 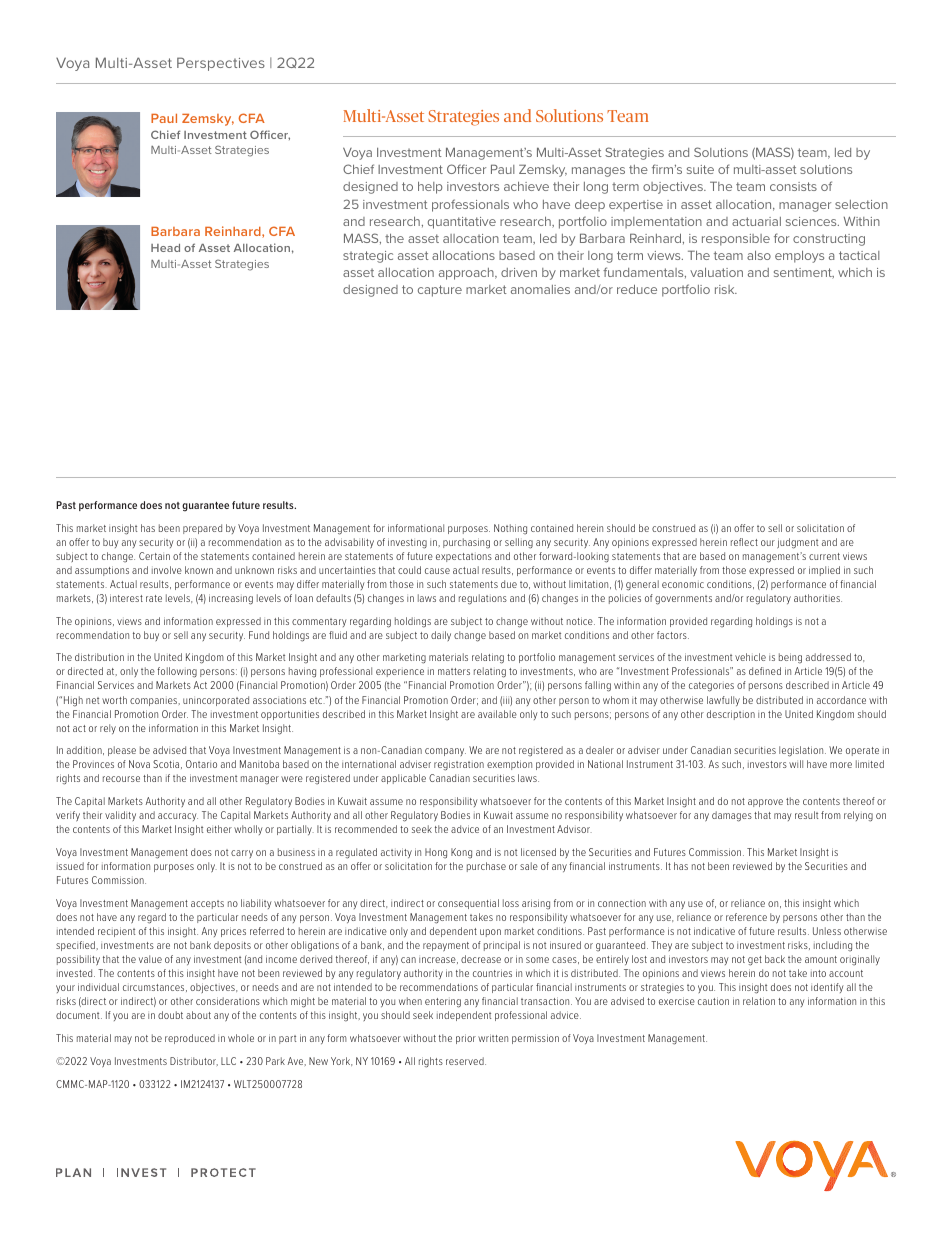 What do you see at coordinates (430, 188) in the screenshot?
I see `help` at bounding box center [430, 188].
